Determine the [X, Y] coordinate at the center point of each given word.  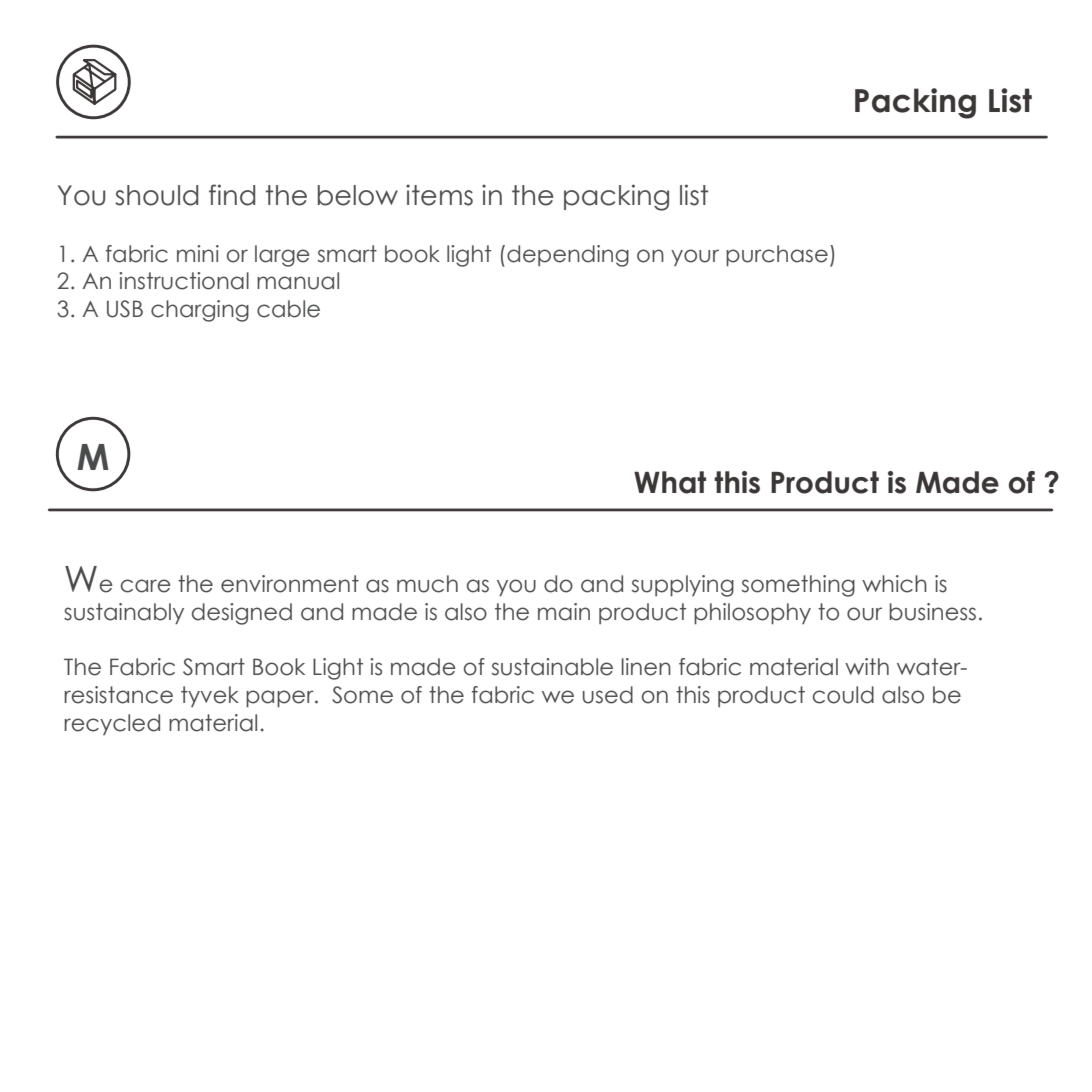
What [670, 482]
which [894, 584]
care [146, 586]
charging [200, 311]
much [427, 584]
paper [281, 698]
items [439, 195]
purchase [777, 255]
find [232, 195]
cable [288, 309]
